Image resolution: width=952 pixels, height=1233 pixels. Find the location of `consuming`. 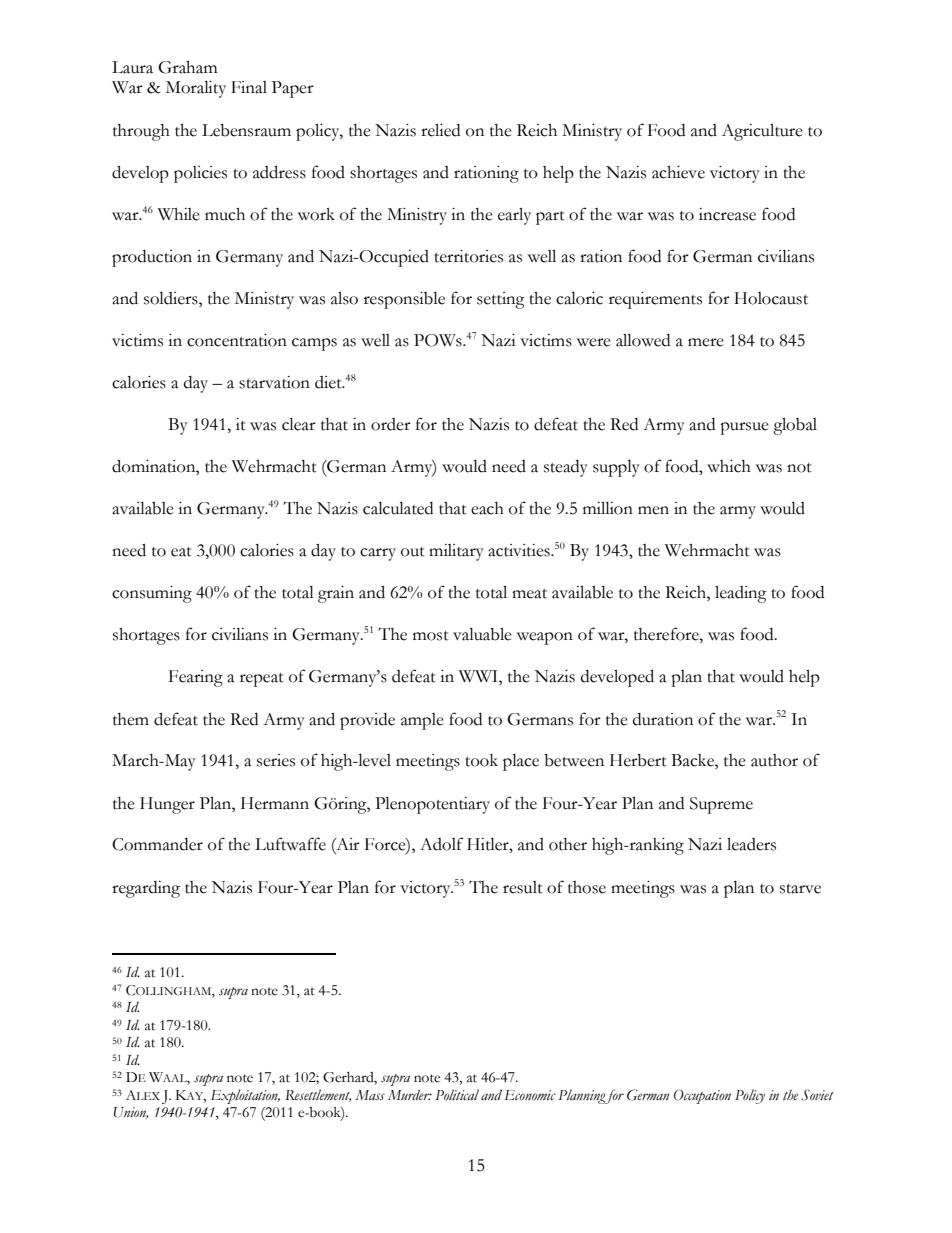

consuming is located at coordinates (152, 594).
